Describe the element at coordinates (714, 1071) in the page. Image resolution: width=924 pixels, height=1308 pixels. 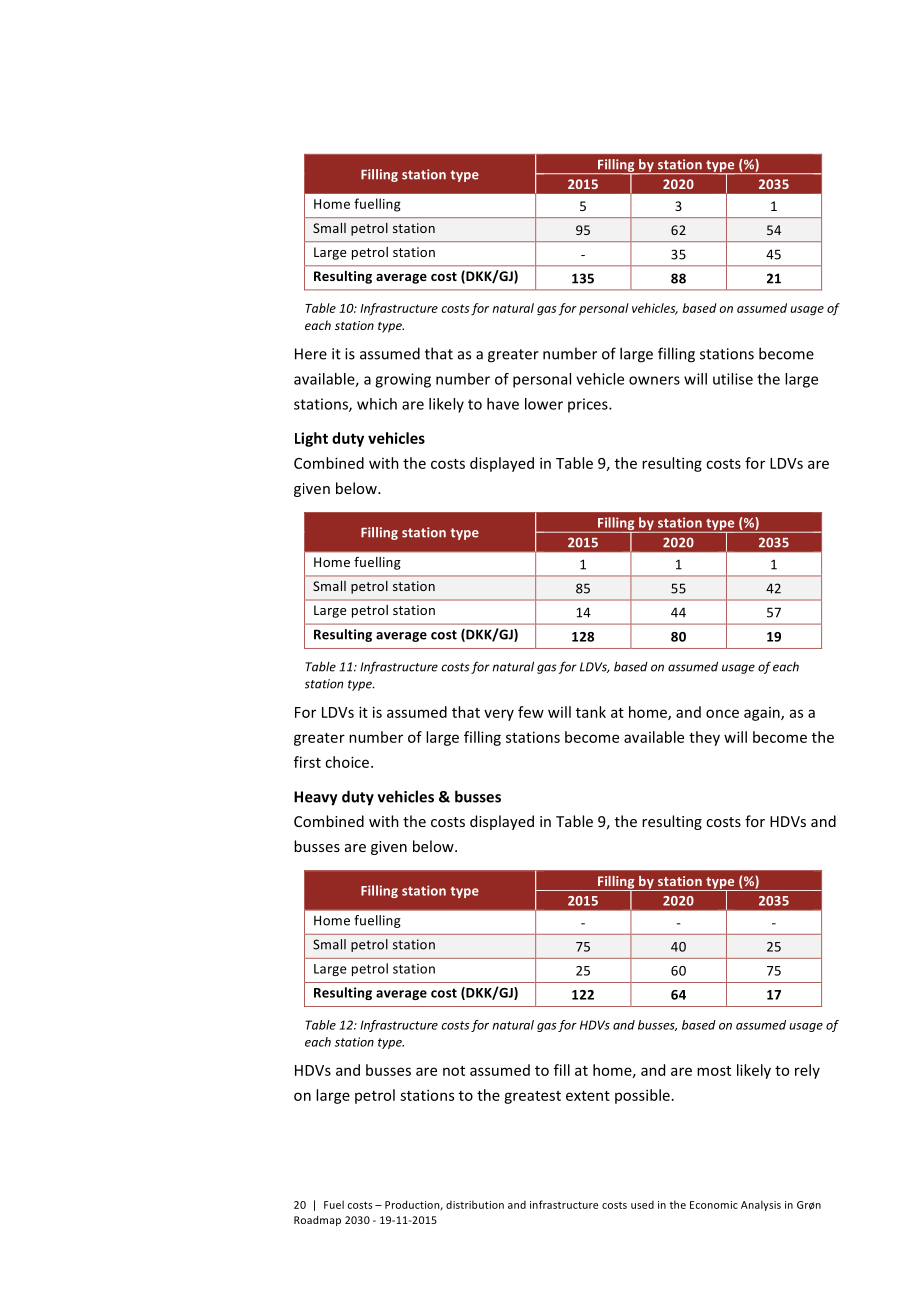
I see `most` at that location.
